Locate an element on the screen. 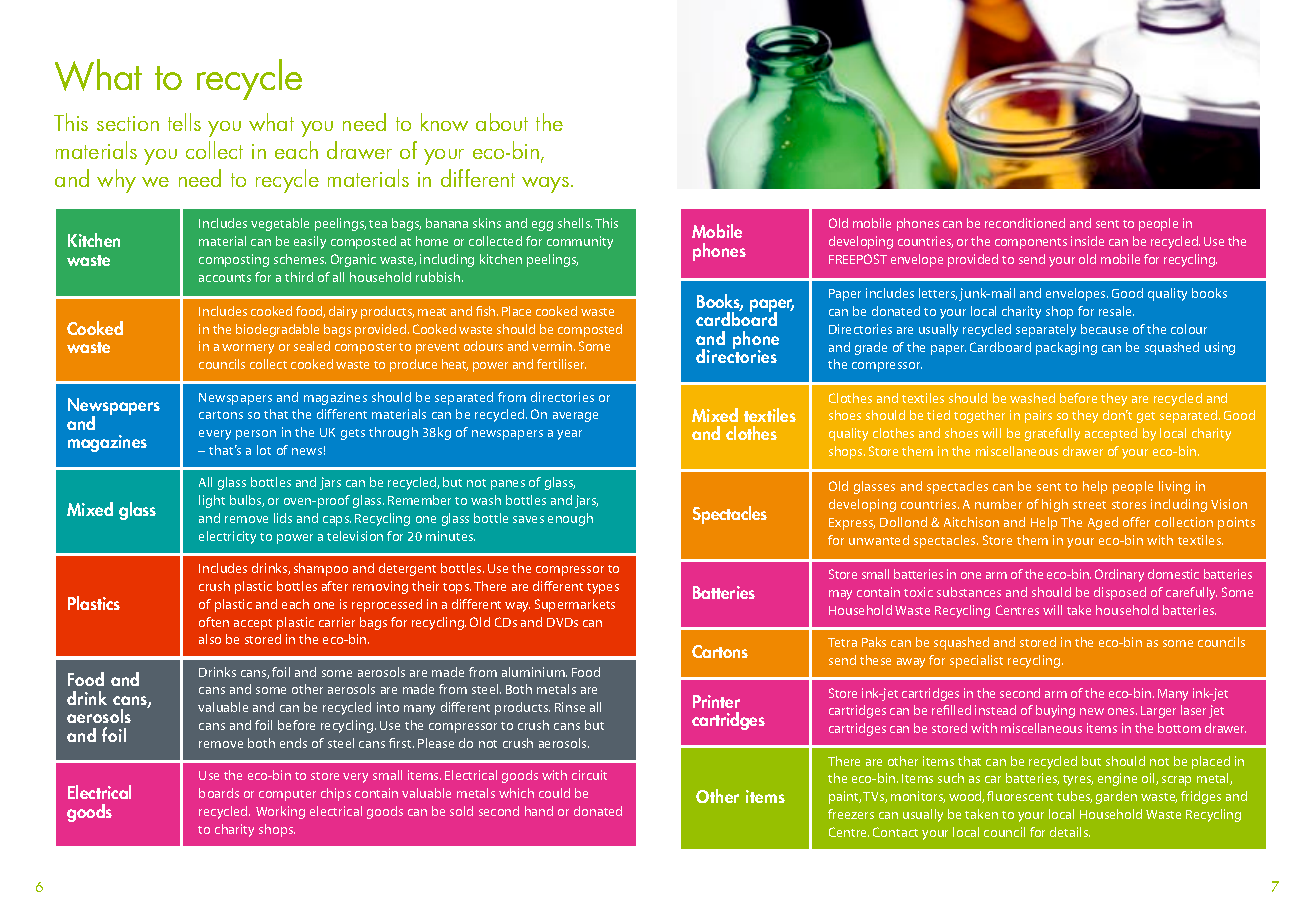  could is located at coordinates (554, 793).
